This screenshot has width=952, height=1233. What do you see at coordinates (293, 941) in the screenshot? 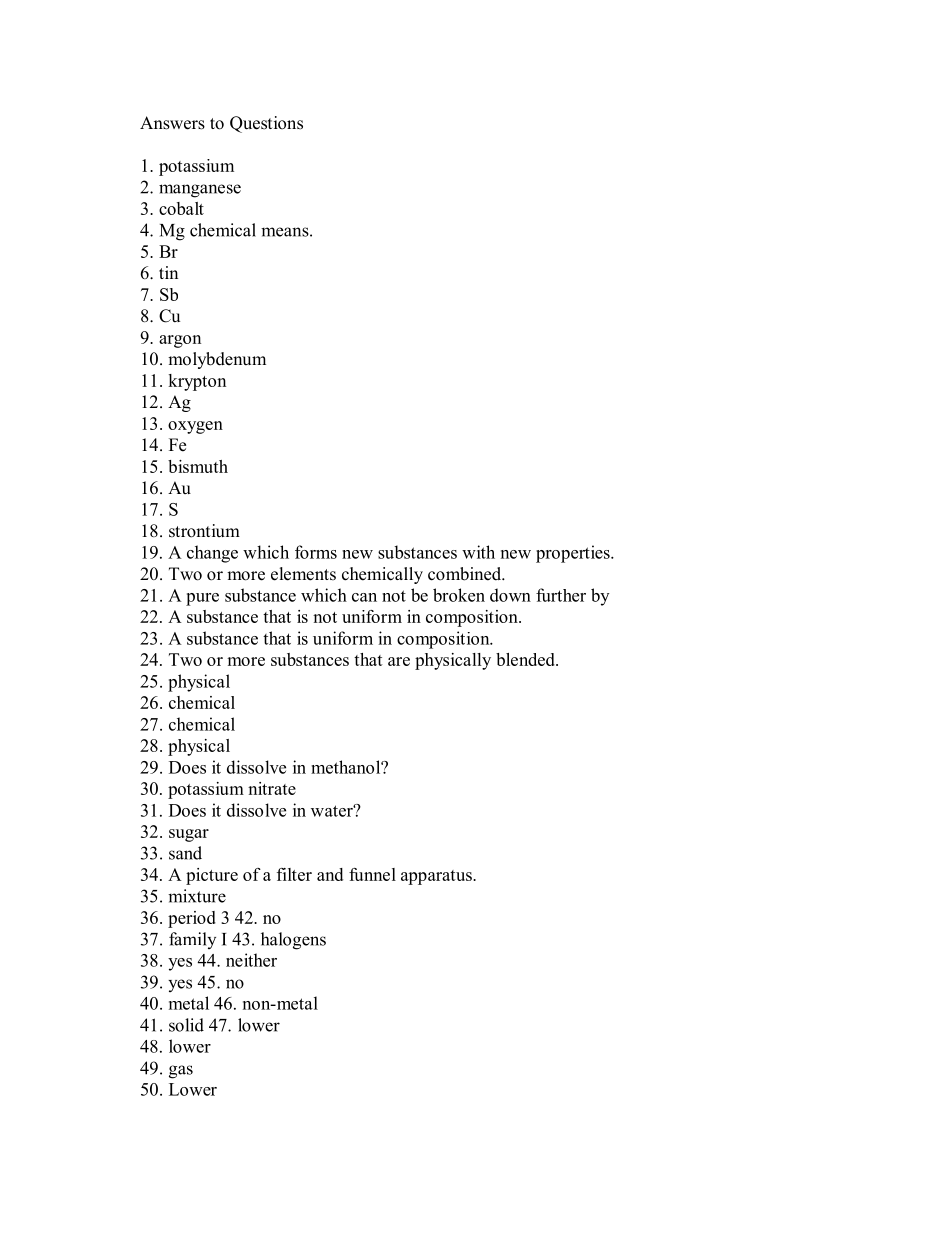
I see `halogens` at bounding box center [293, 941].
